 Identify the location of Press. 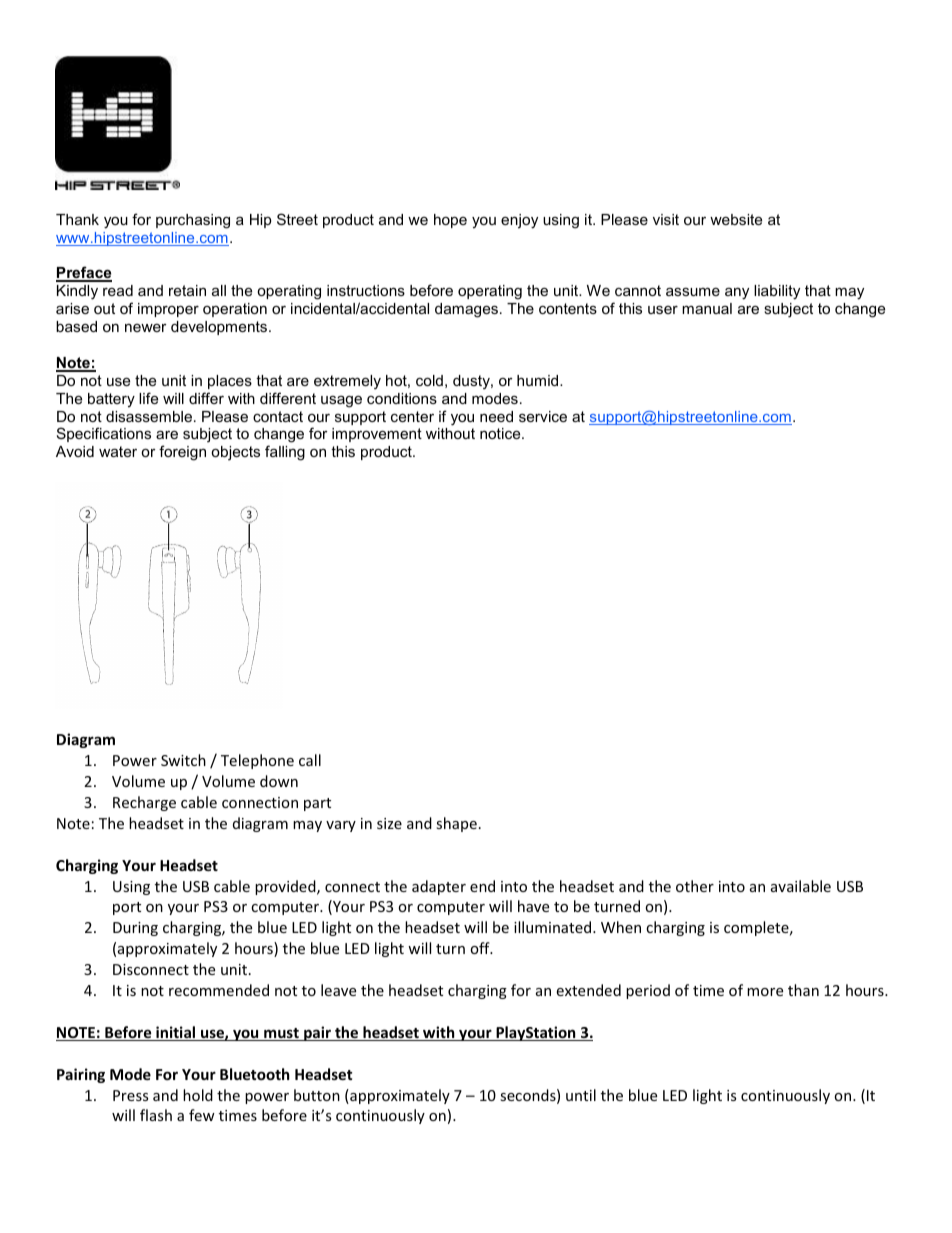
(130, 1095).
